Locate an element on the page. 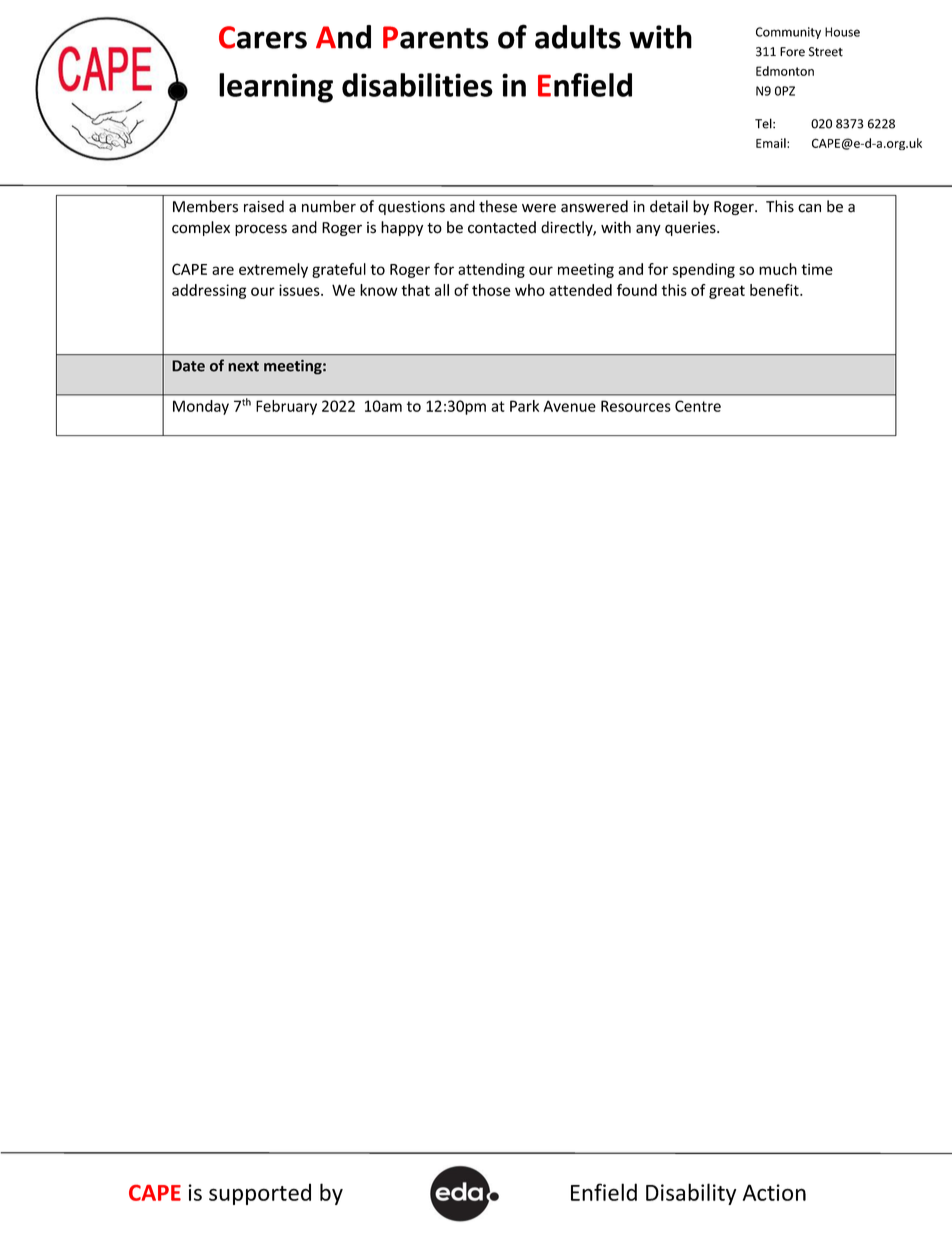 This page has height=1233, width=952. Park is located at coordinates (524, 406).
